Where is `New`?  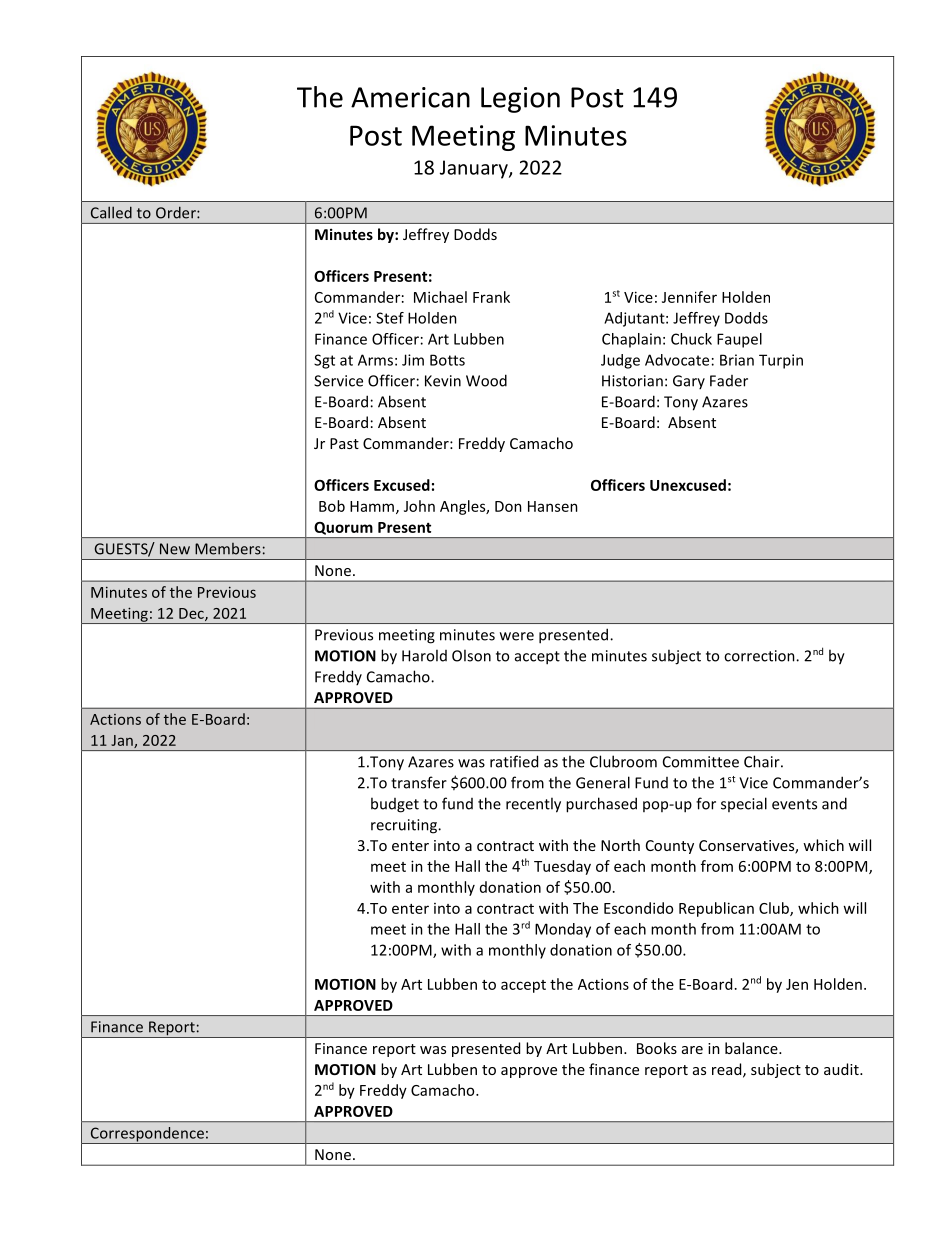 New is located at coordinates (175, 549).
